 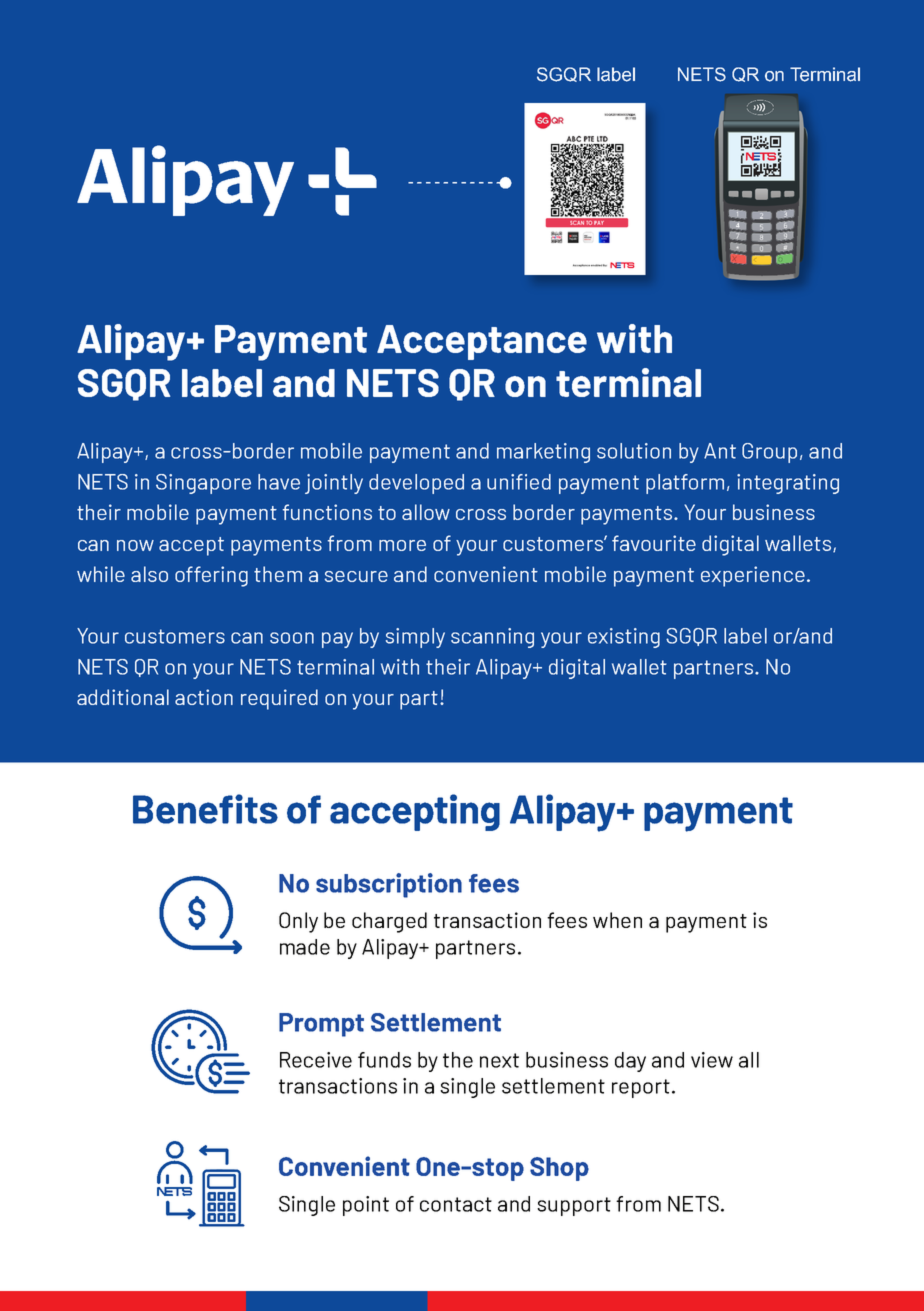 I want to click on point, so click(x=366, y=1206).
